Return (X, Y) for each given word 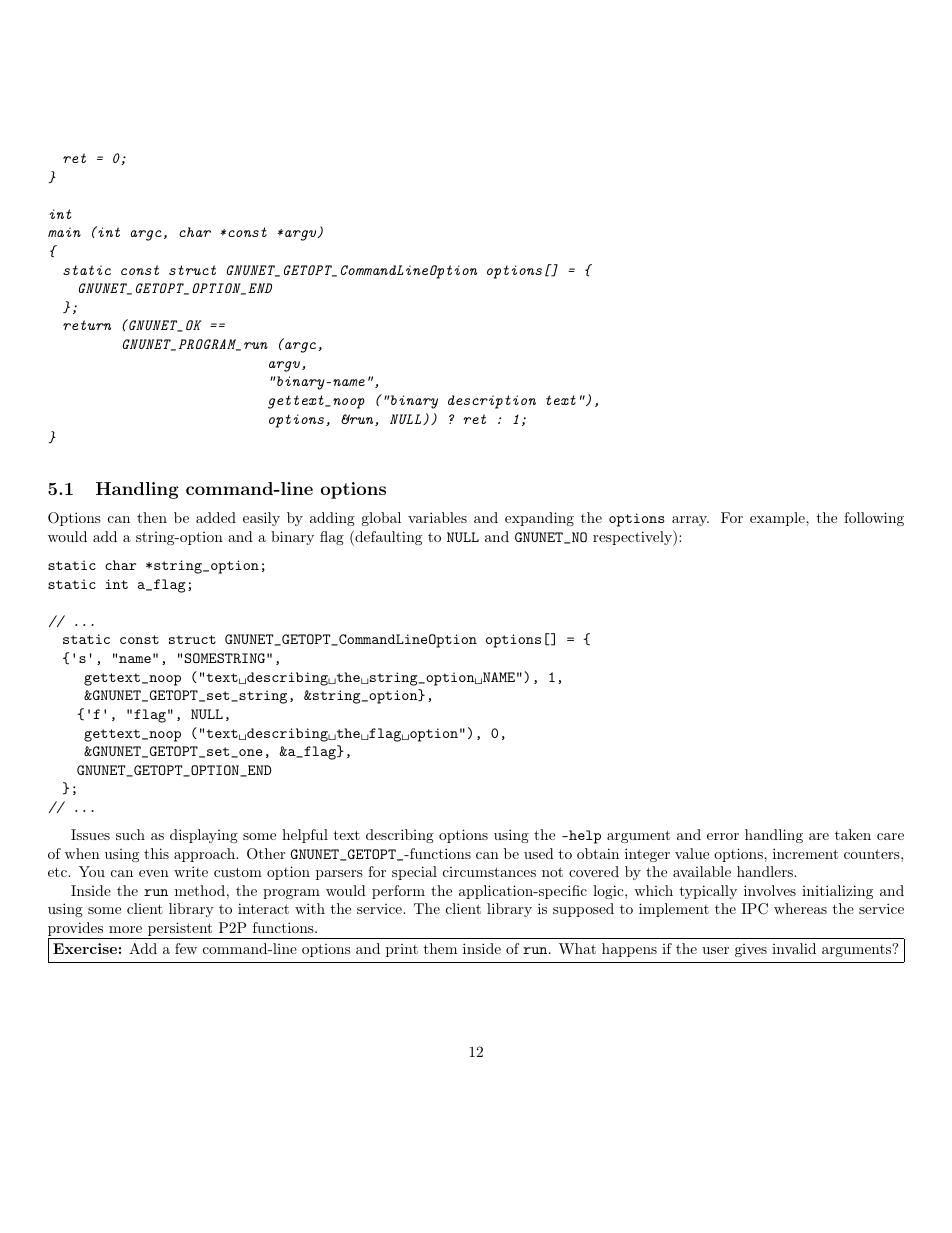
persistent (180, 930)
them (440, 948)
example (778, 519)
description (492, 402)
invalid (794, 948)
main (64, 232)
